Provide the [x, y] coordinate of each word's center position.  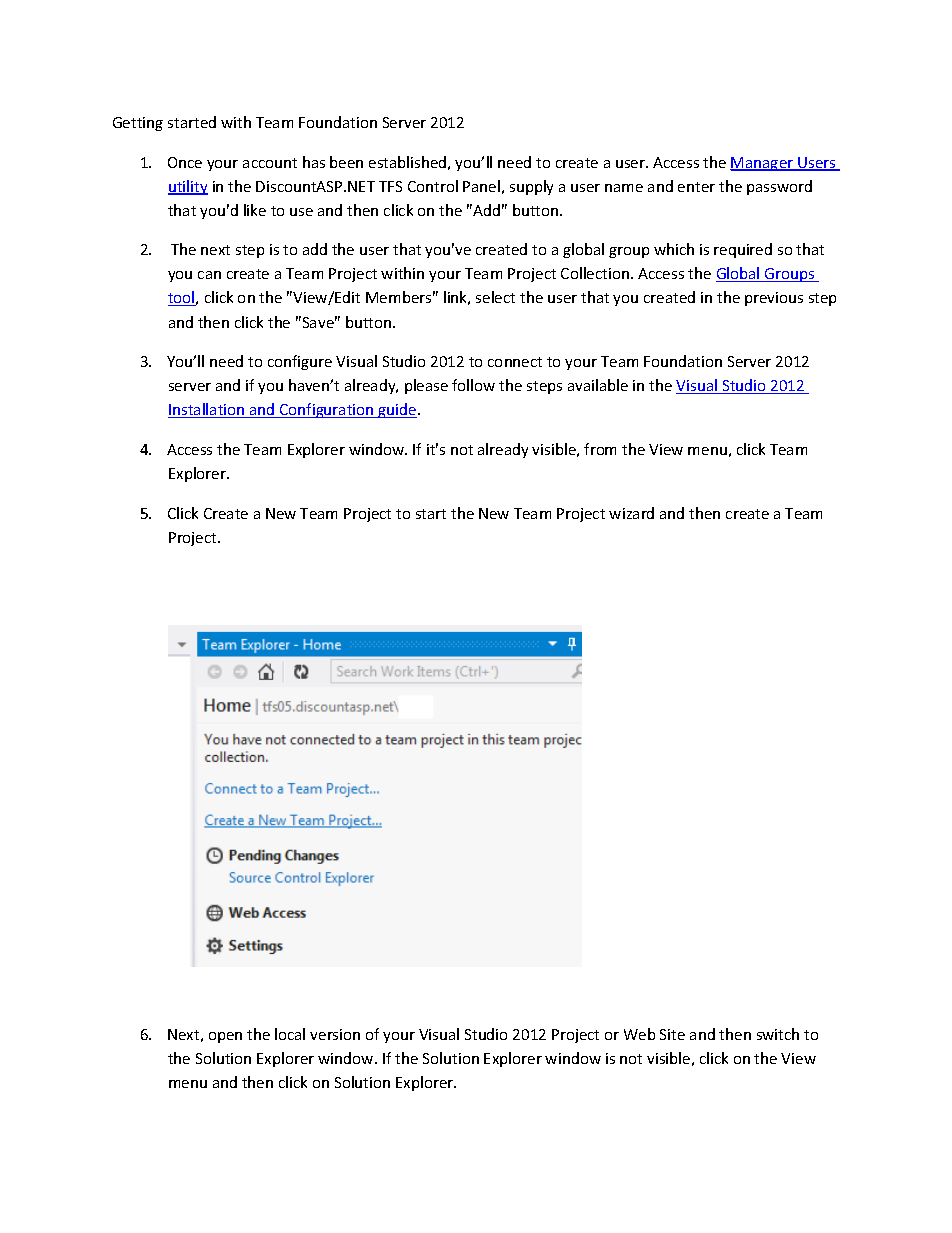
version [335, 1034]
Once [185, 162]
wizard [631, 513]
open [225, 1037]
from [600, 449]
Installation [207, 410]
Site [672, 1034]
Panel [481, 186]
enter [696, 187]
